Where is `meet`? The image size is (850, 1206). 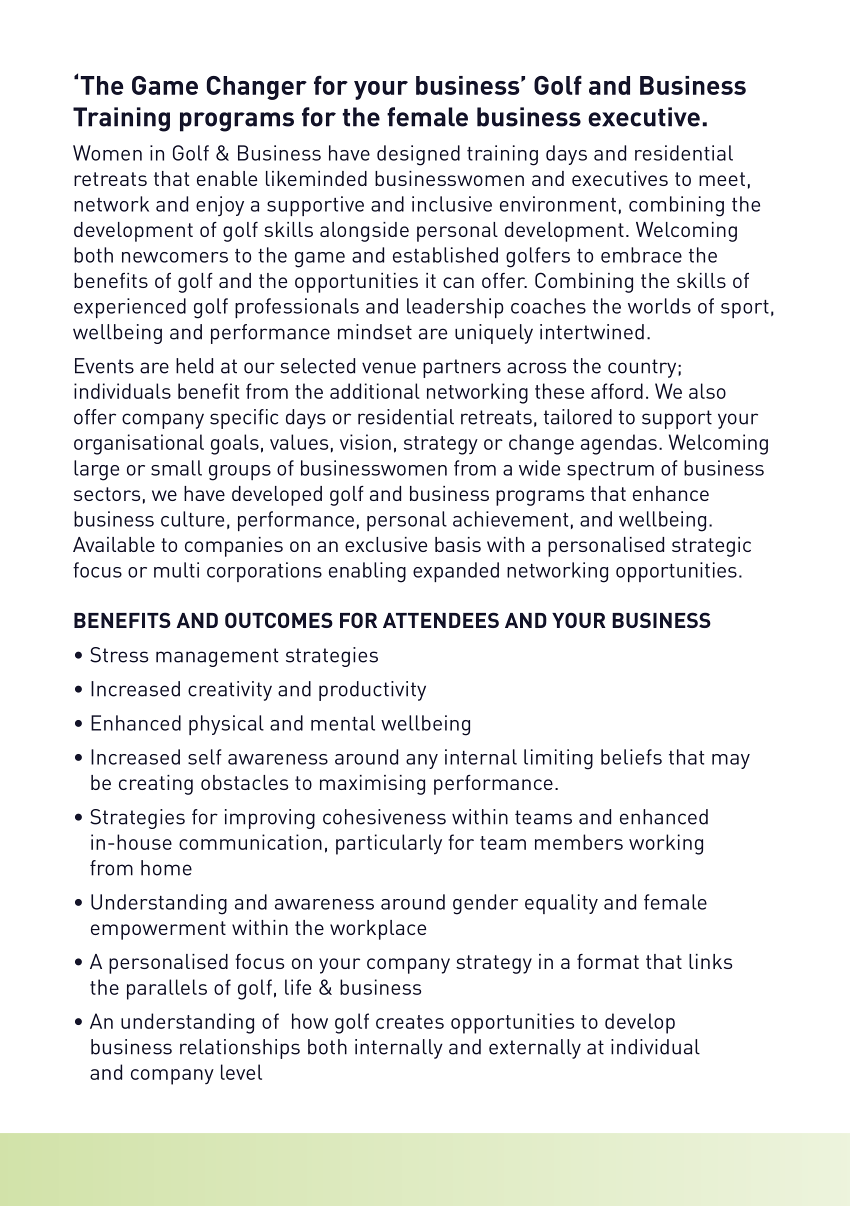 meet is located at coordinates (722, 179).
